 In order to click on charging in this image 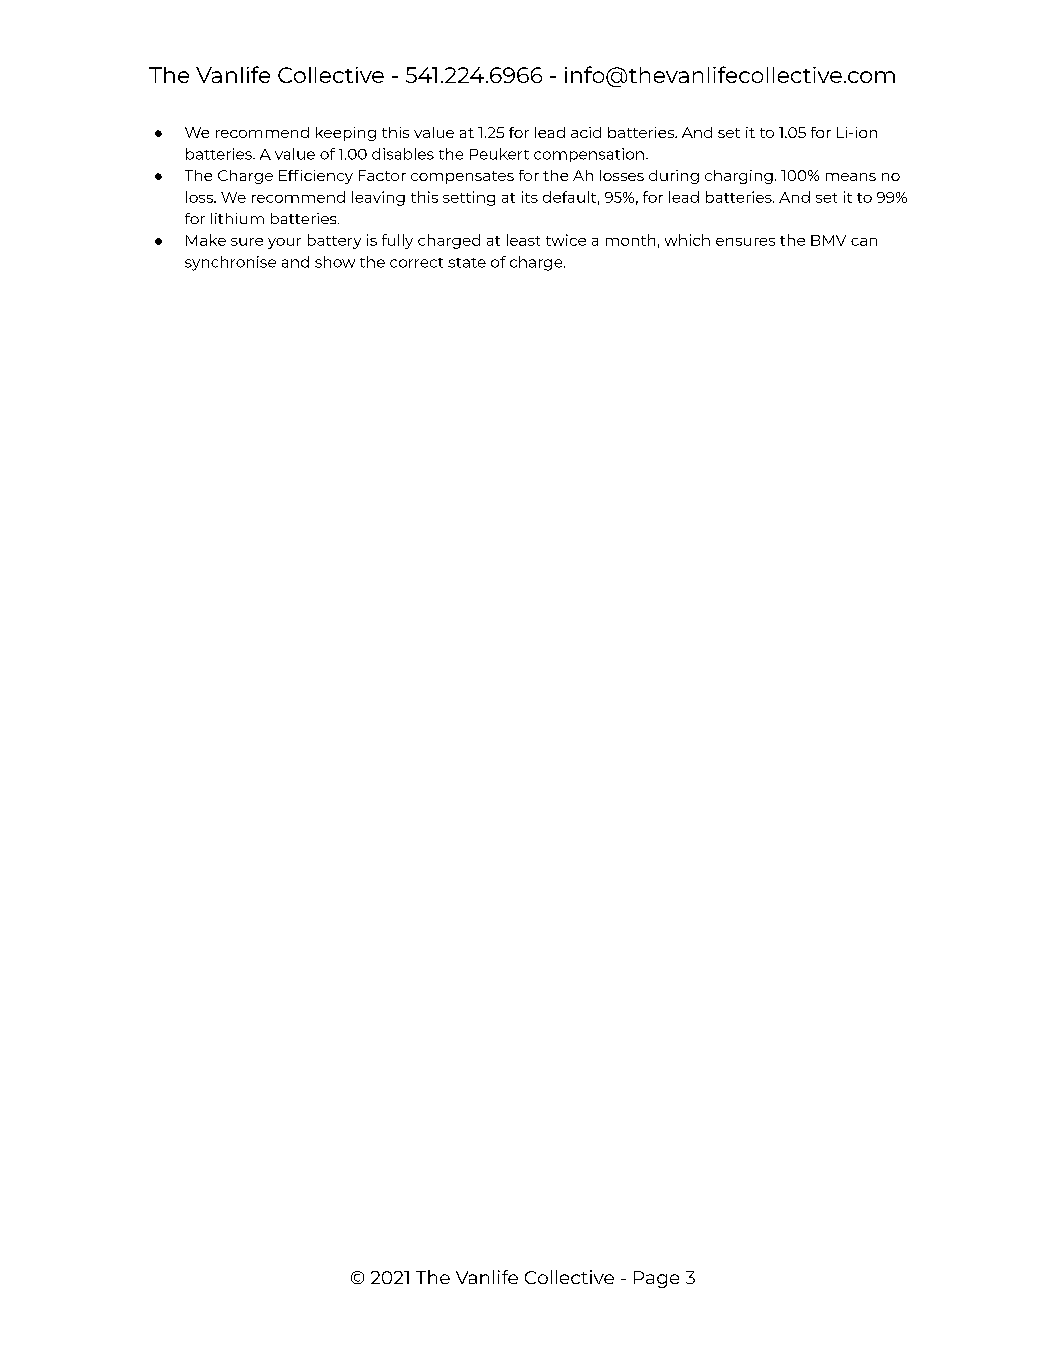, I will do `click(739, 177)`.
